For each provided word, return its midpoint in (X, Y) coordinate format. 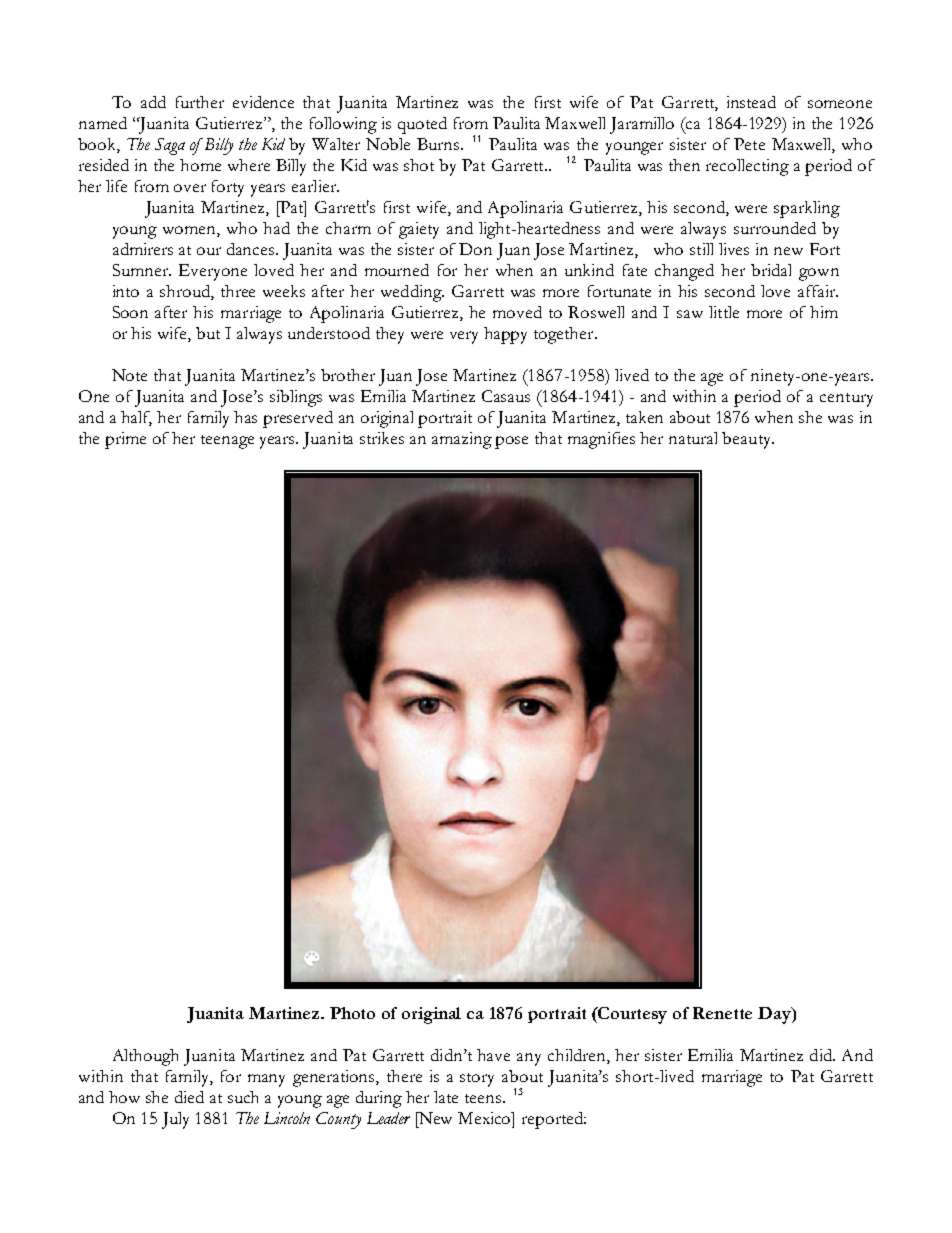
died (189, 1097)
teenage (227, 442)
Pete (749, 144)
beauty (747, 440)
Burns (439, 144)
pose (511, 442)
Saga (170, 146)
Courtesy (631, 1015)
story (477, 1080)
